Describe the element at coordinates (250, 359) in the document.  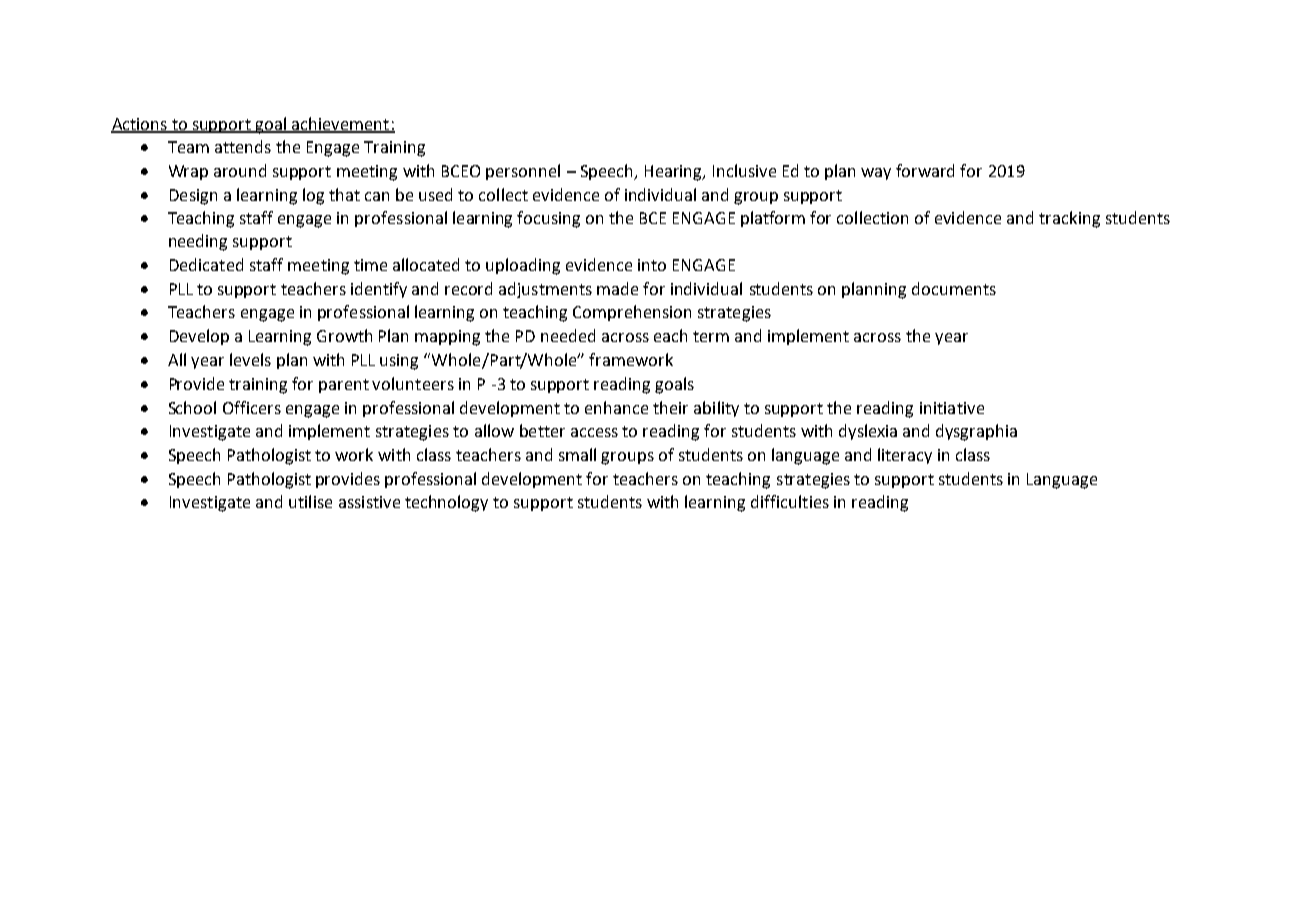
I see `levels` at that location.
